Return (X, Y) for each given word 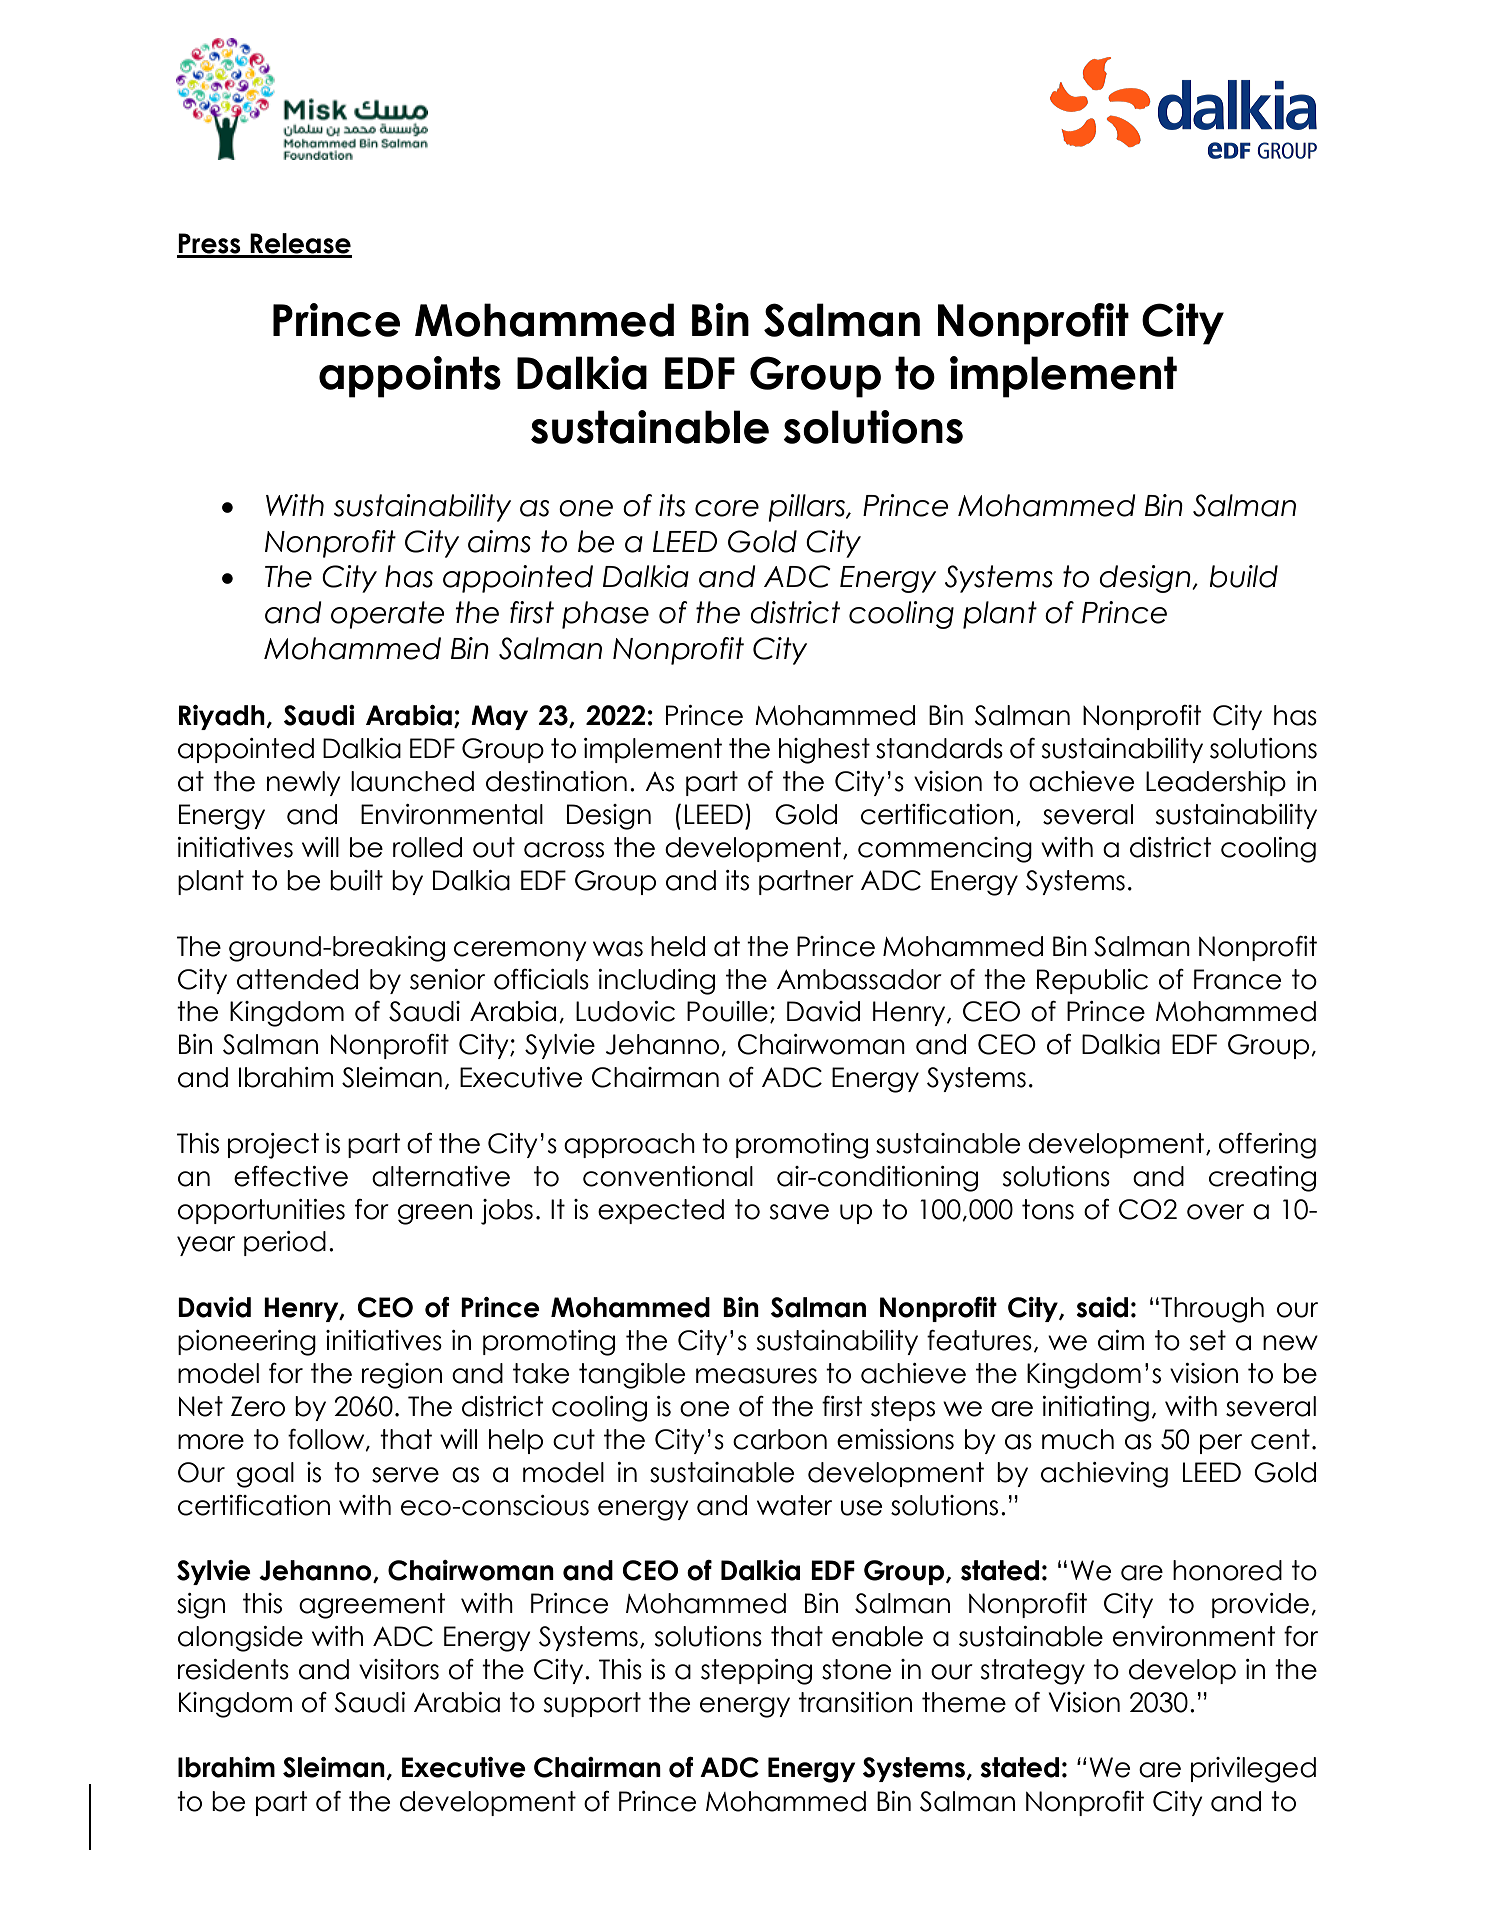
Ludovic (625, 1011)
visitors (399, 1669)
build (1243, 576)
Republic (1092, 981)
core (727, 508)
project (273, 1146)
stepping (756, 1672)
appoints (410, 377)
